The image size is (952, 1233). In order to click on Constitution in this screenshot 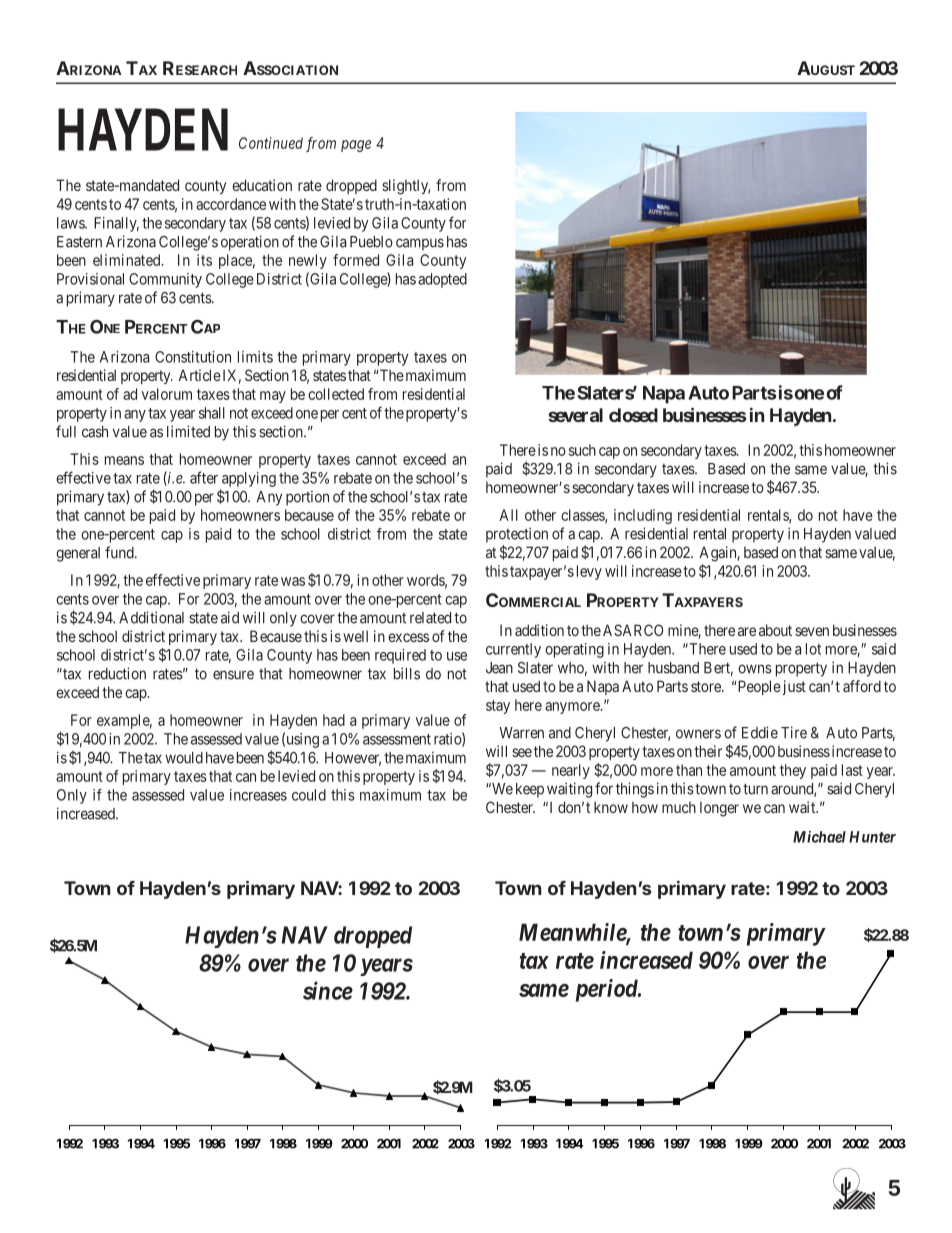, I will do `click(193, 357)`.
